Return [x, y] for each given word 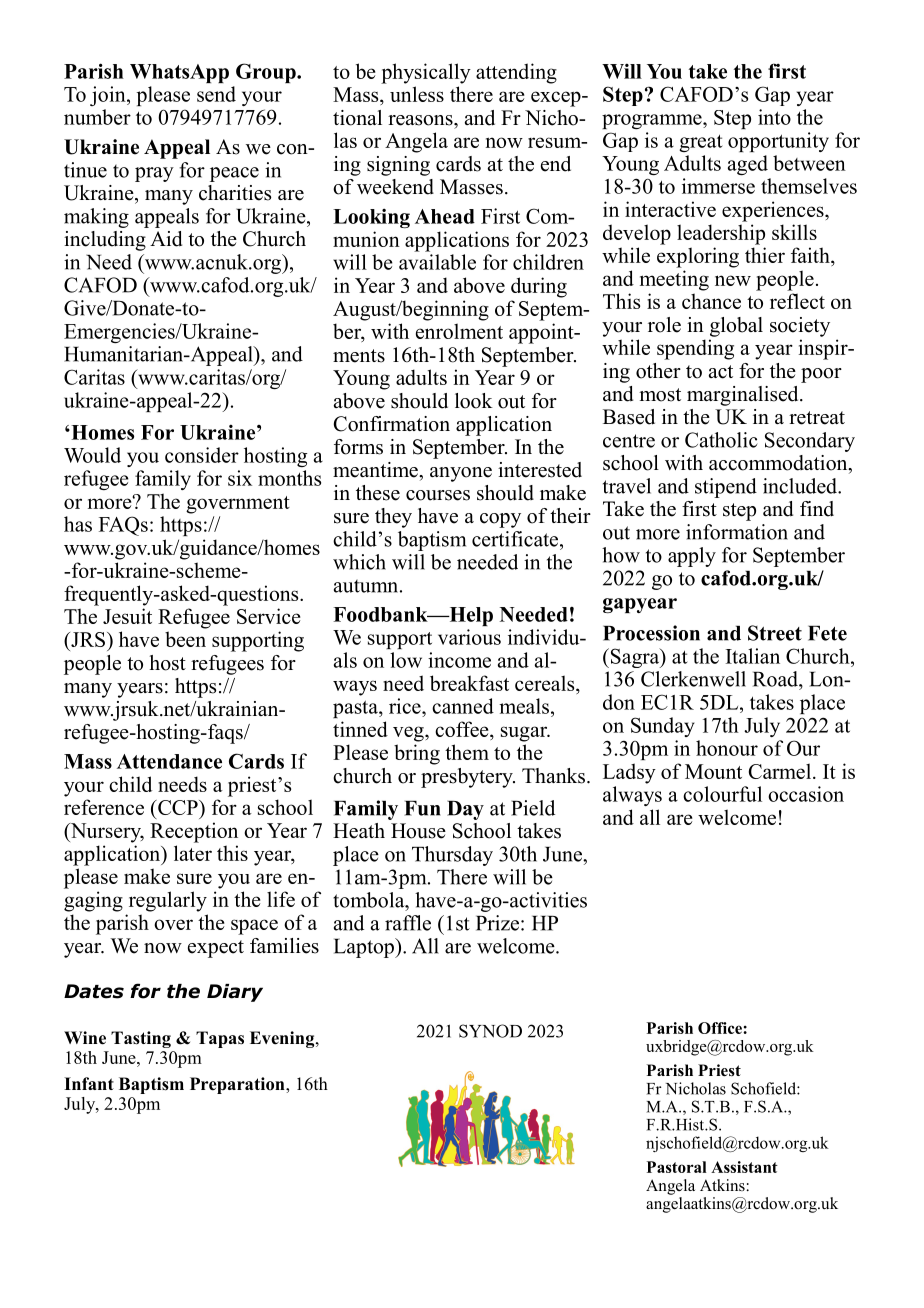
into [774, 117]
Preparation [238, 1085]
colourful [722, 794]
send [216, 94]
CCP [178, 807]
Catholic [721, 440]
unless [417, 94]
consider [202, 455]
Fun [422, 808]
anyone [461, 474]
